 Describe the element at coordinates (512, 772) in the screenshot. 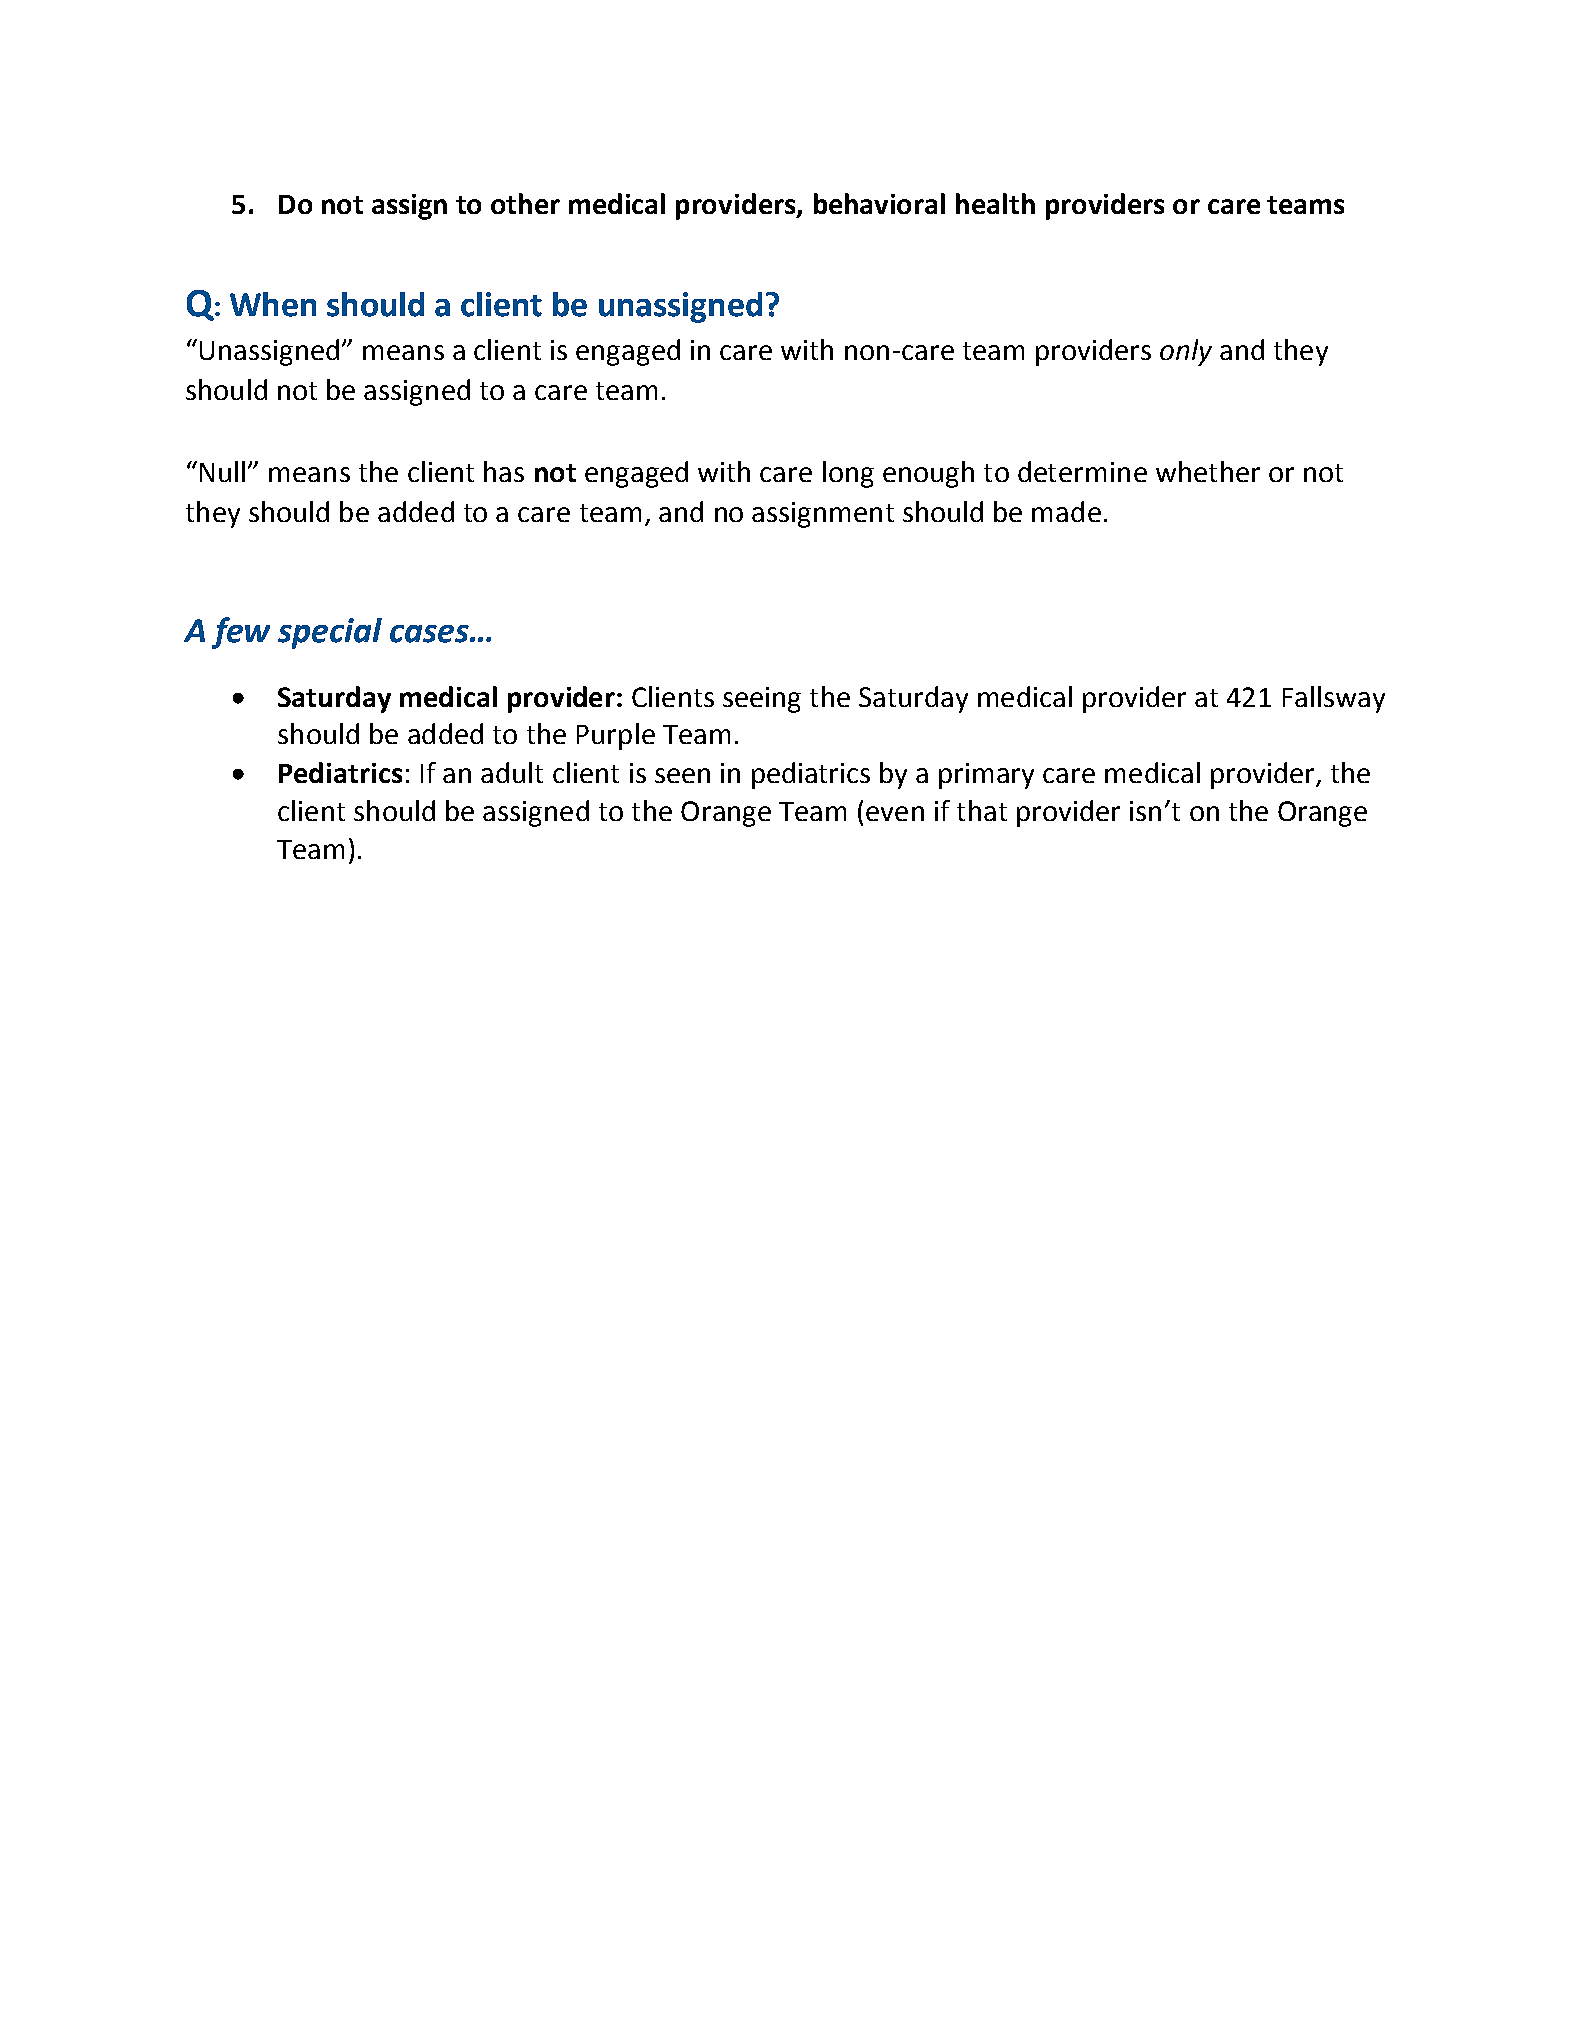

I see `adult` at that location.
